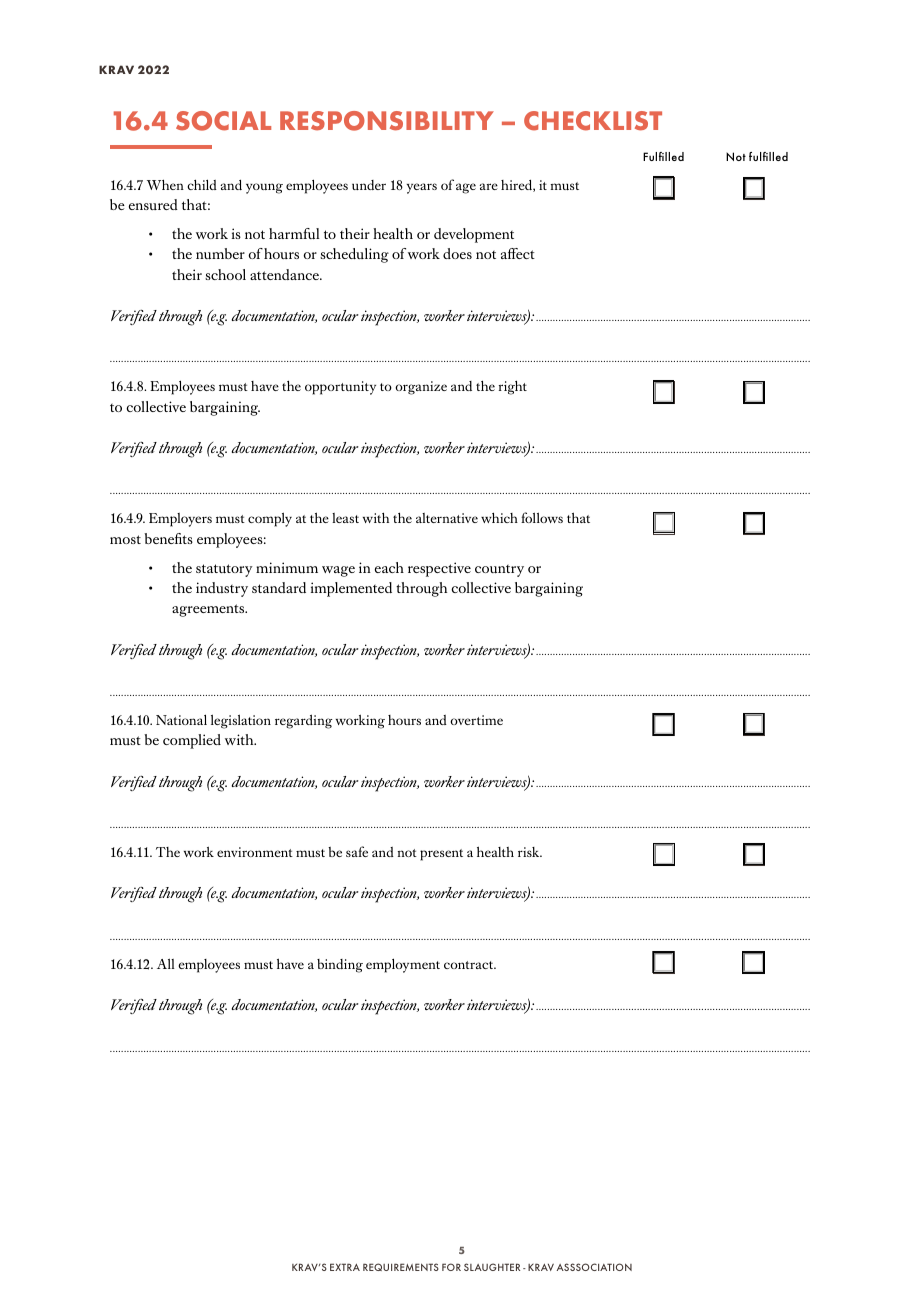  I want to click on SLAUGHTER, so click(492, 1267).
